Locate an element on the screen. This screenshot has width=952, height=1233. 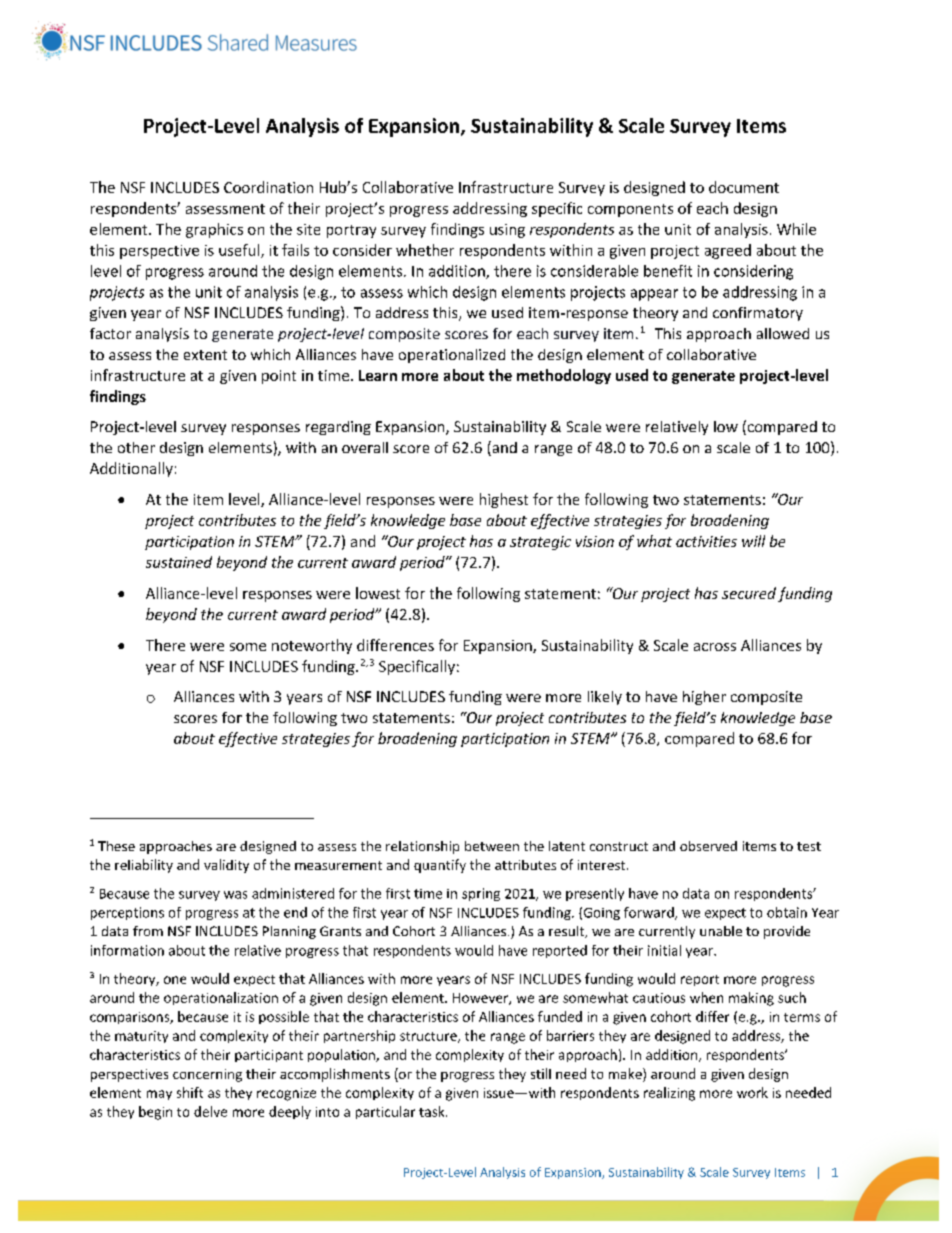
graphics is located at coordinates (214, 230).
